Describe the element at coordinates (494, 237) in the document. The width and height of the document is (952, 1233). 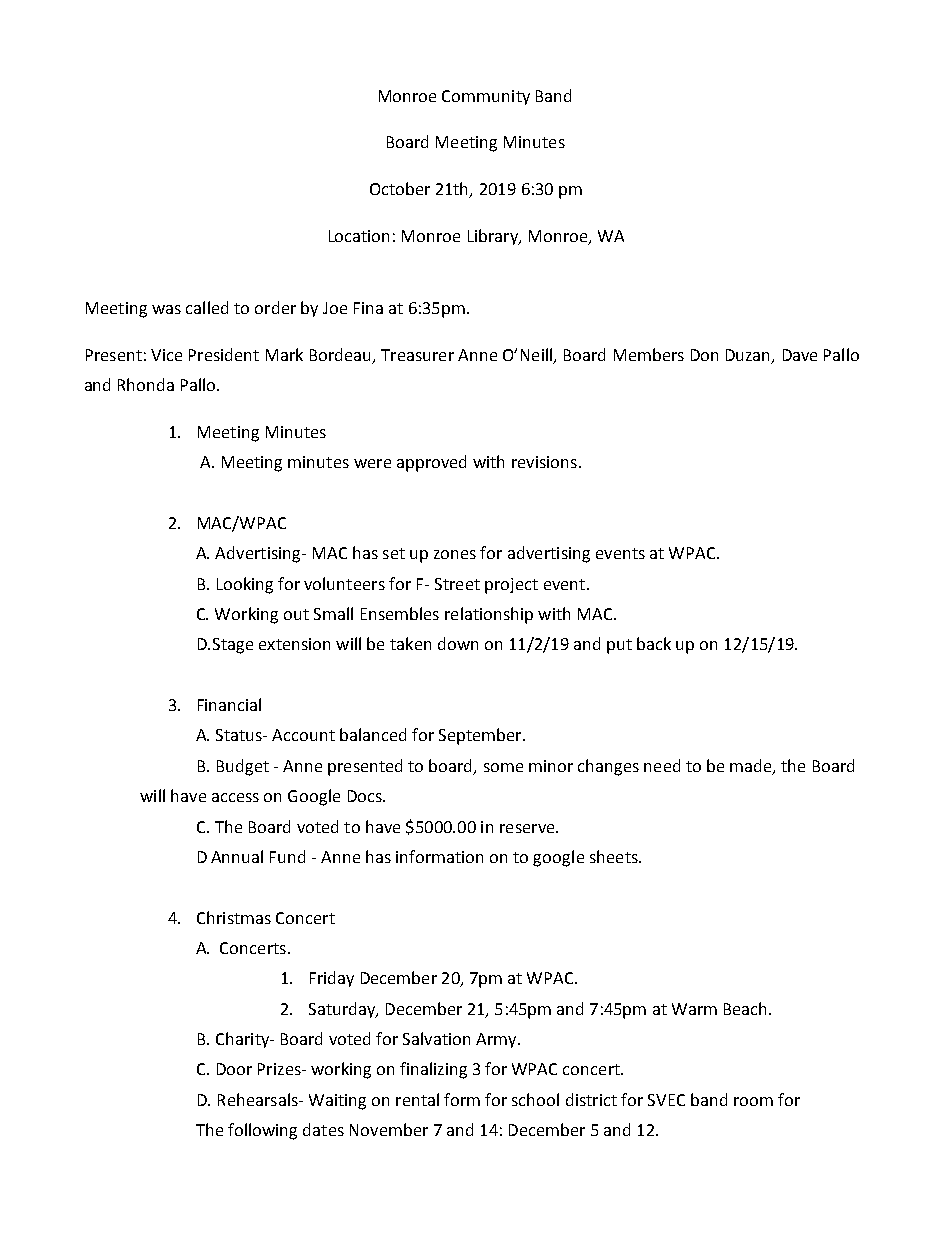
I see `Library` at that location.
